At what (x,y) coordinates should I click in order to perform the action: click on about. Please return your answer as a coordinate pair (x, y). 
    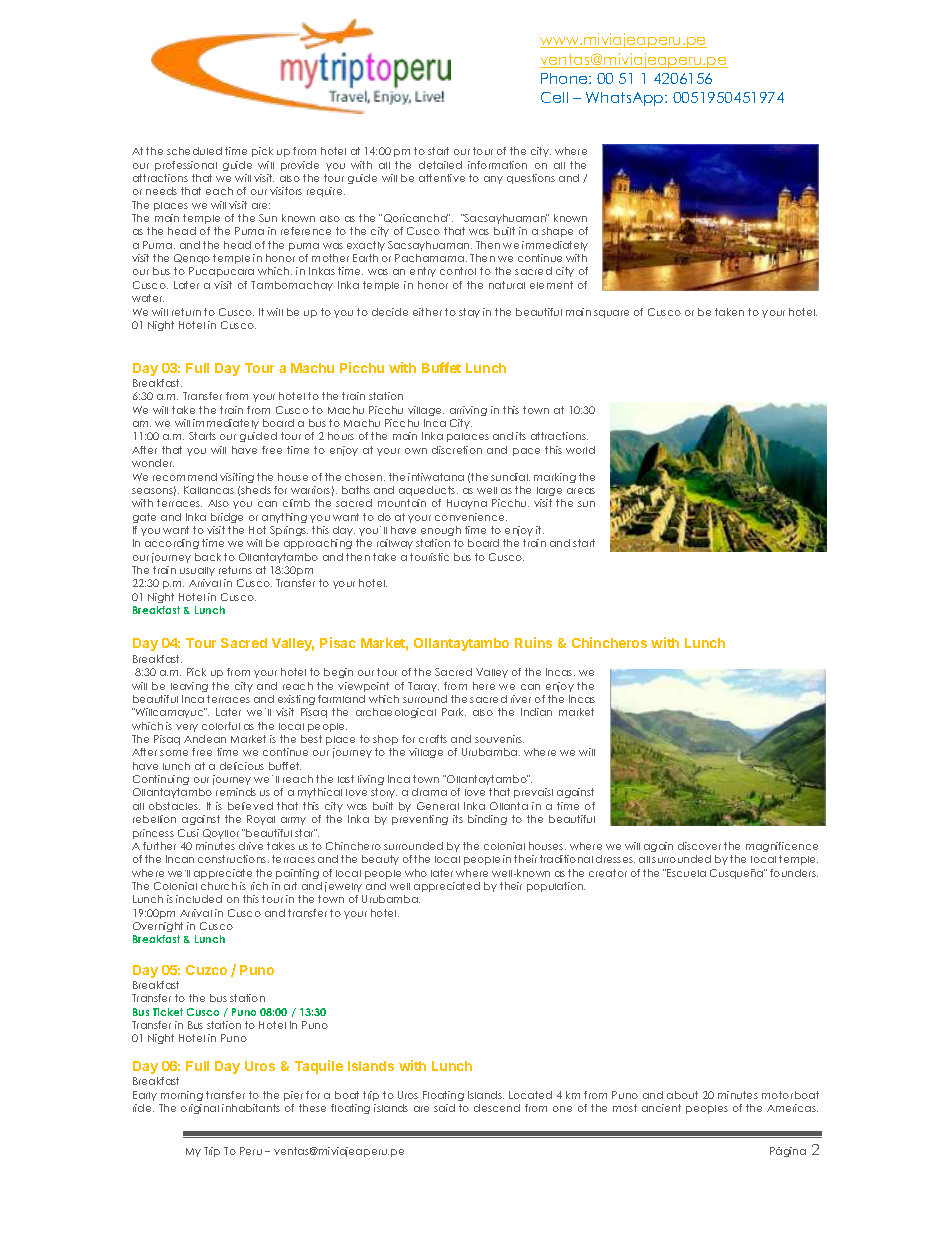
    Looking at the image, I should click on (682, 1095).
